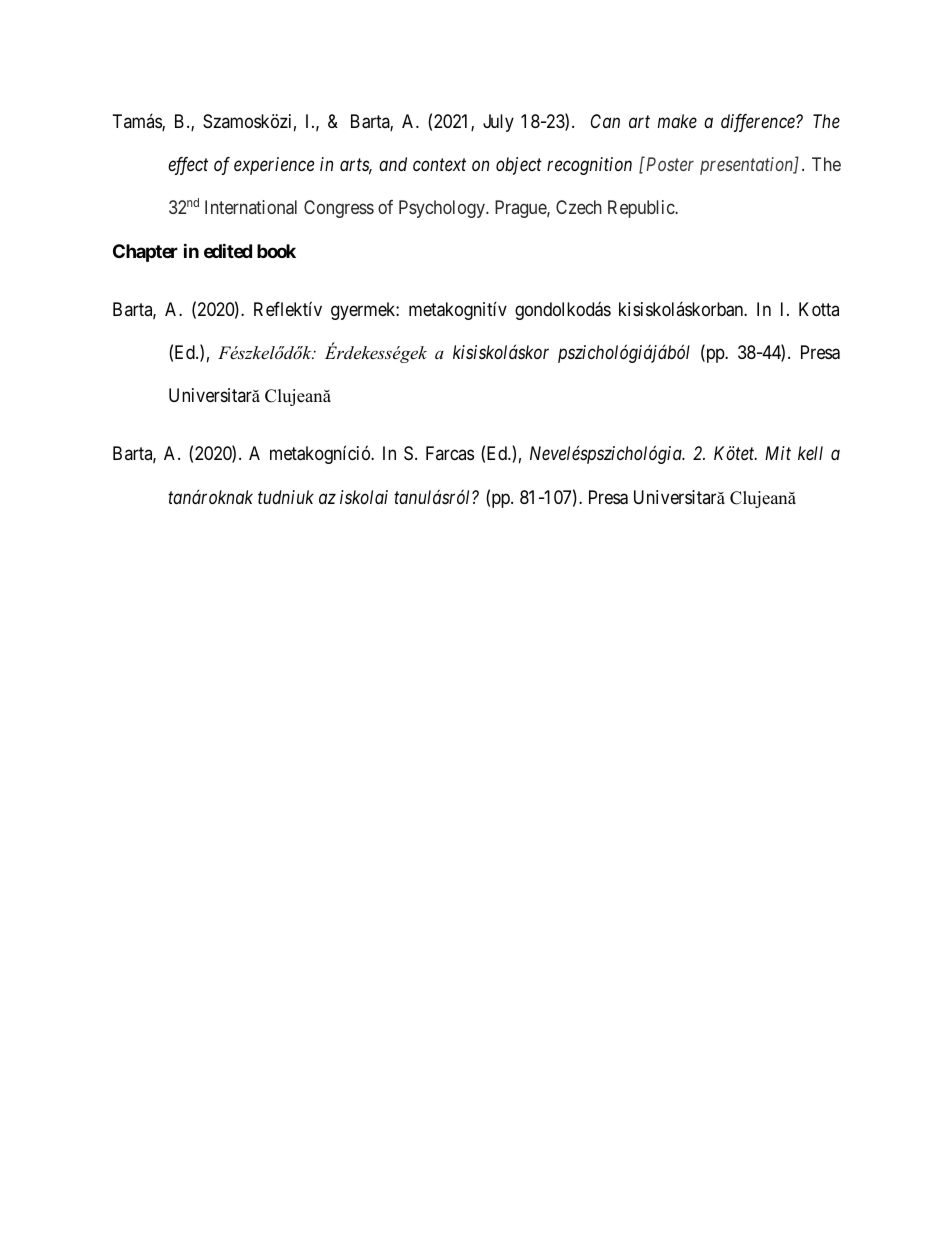  I want to click on edited, so click(228, 250).
